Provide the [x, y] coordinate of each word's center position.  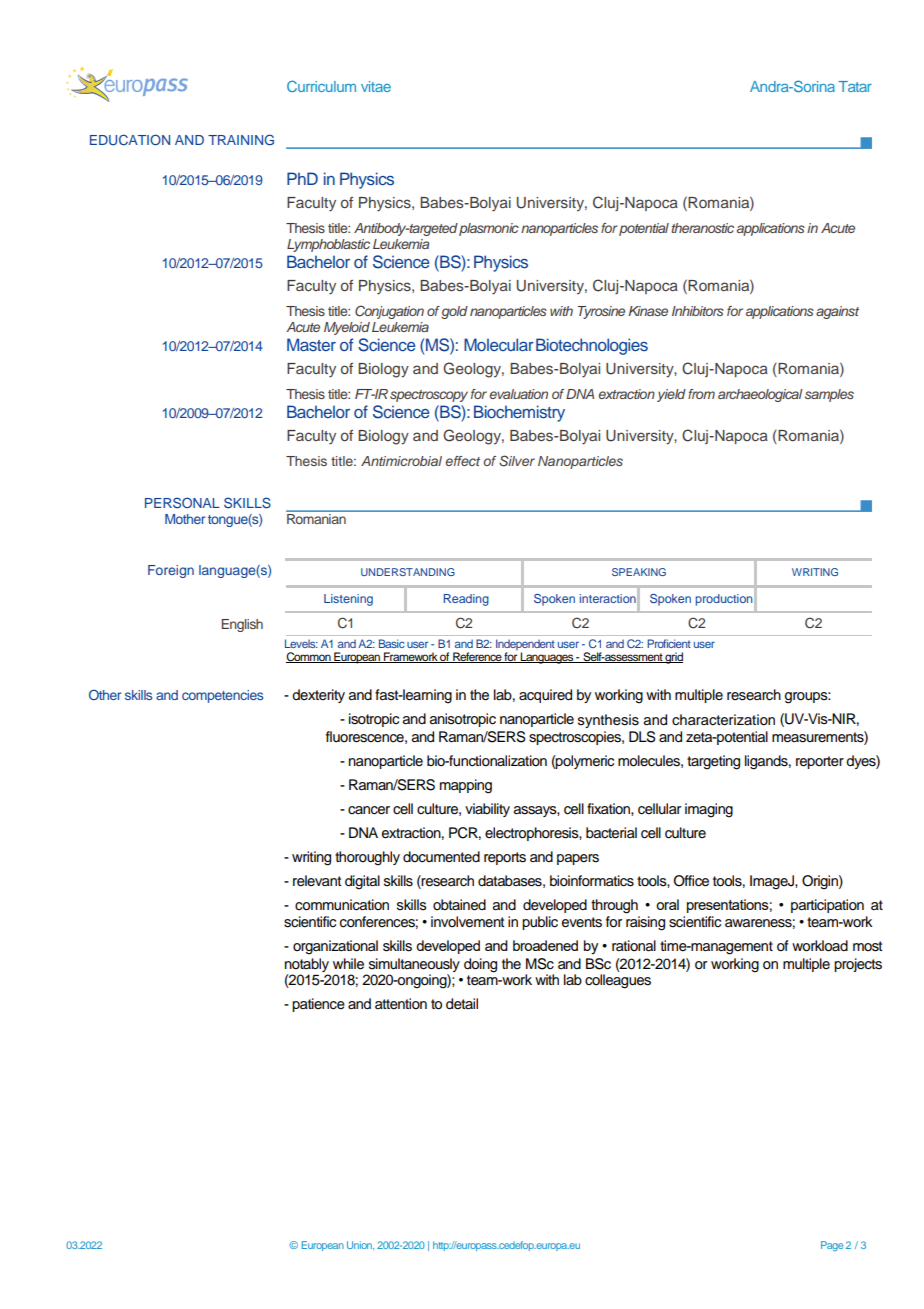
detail [462, 1004]
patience [318, 1005]
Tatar [855, 86]
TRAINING [241, 139]
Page [832, 1246]
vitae [376, 86]
